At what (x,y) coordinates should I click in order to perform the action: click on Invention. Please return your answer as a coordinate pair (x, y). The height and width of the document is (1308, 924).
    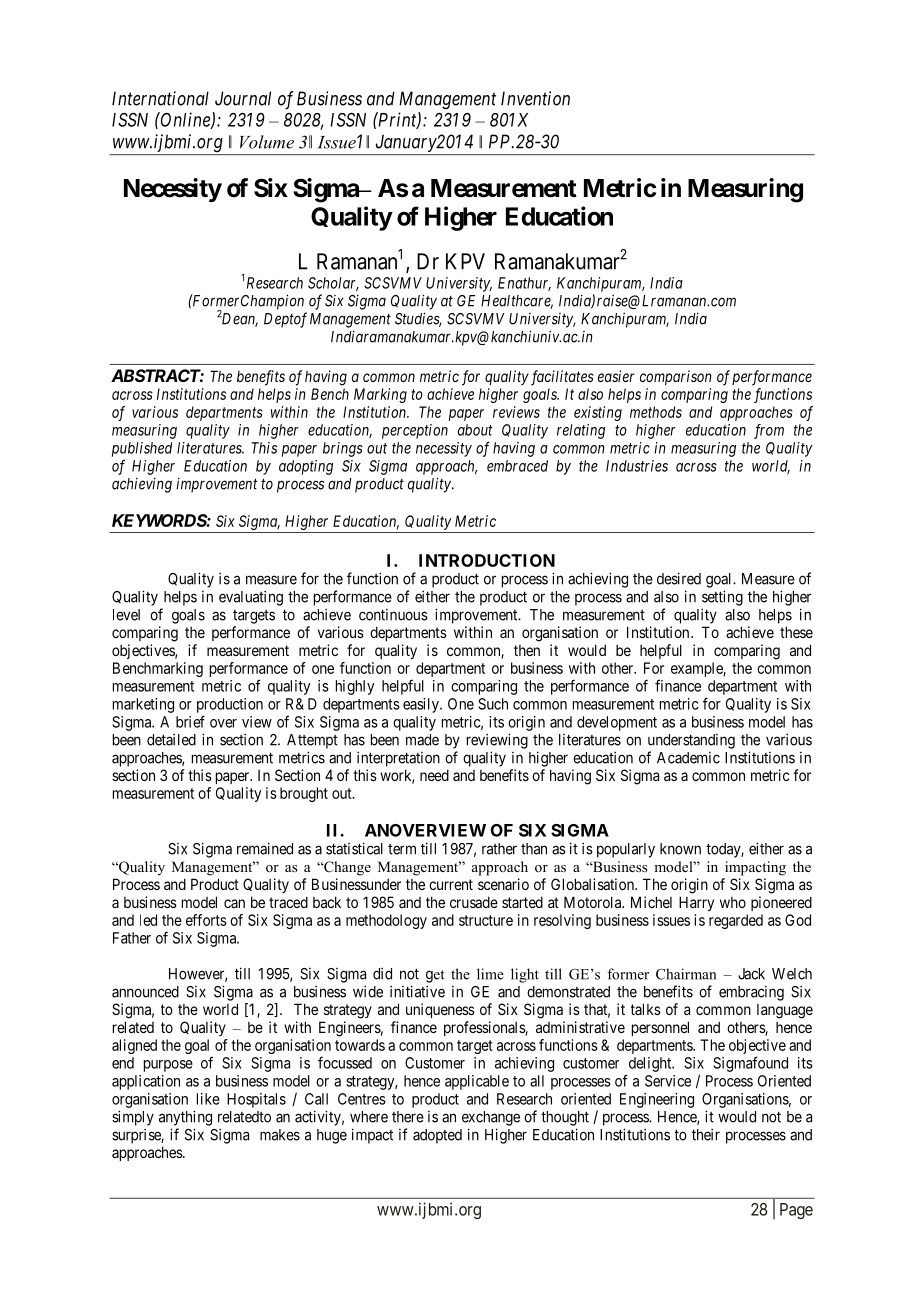
    Looking at the image, I should click on (535, 98).
